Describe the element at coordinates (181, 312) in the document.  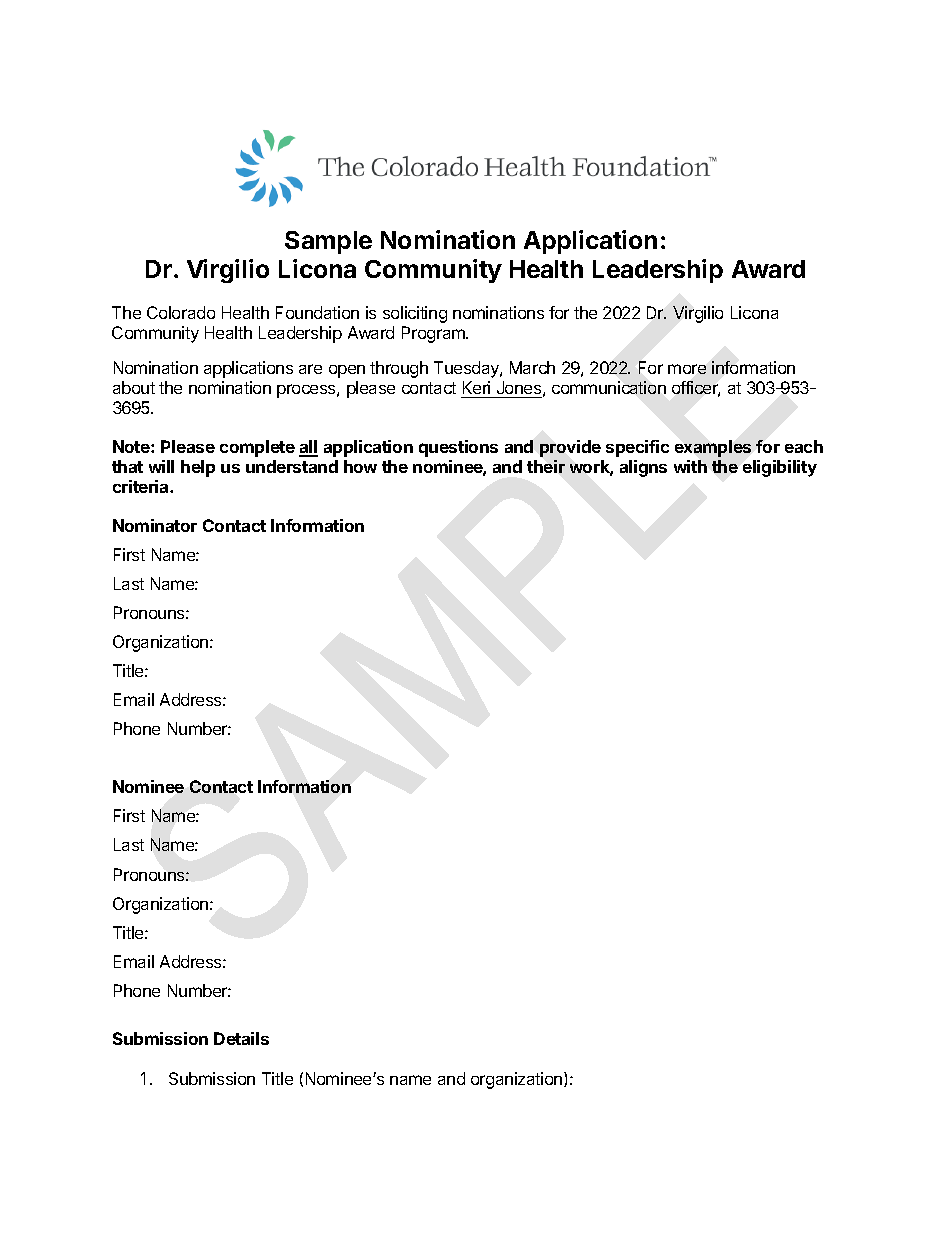
I see `Colorado` at that location.
